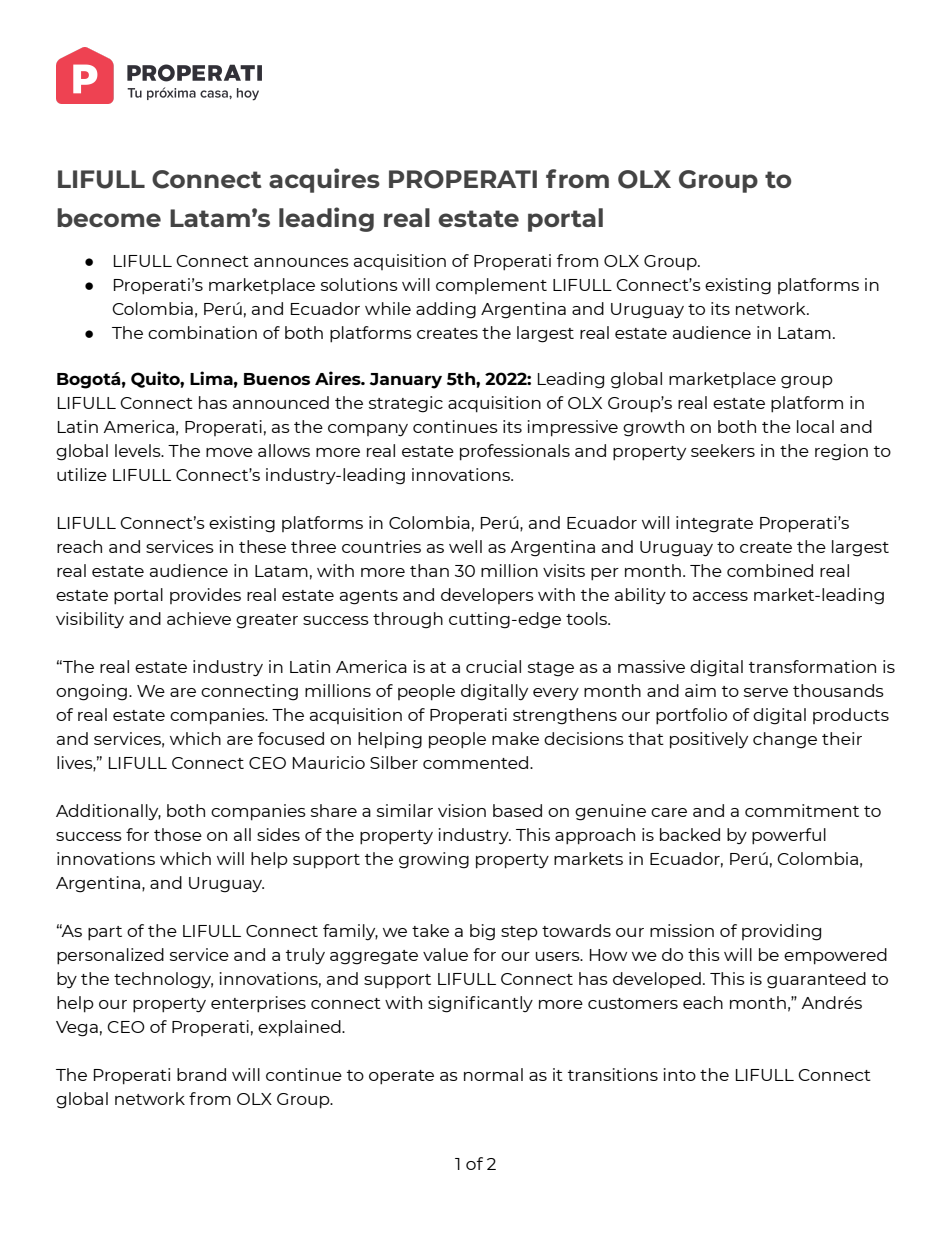 The height and width of the image is (1233, 952). What do you see at coordinates (199, 618) in the image?
I see `achieve` at bounding box center [199, 618].
